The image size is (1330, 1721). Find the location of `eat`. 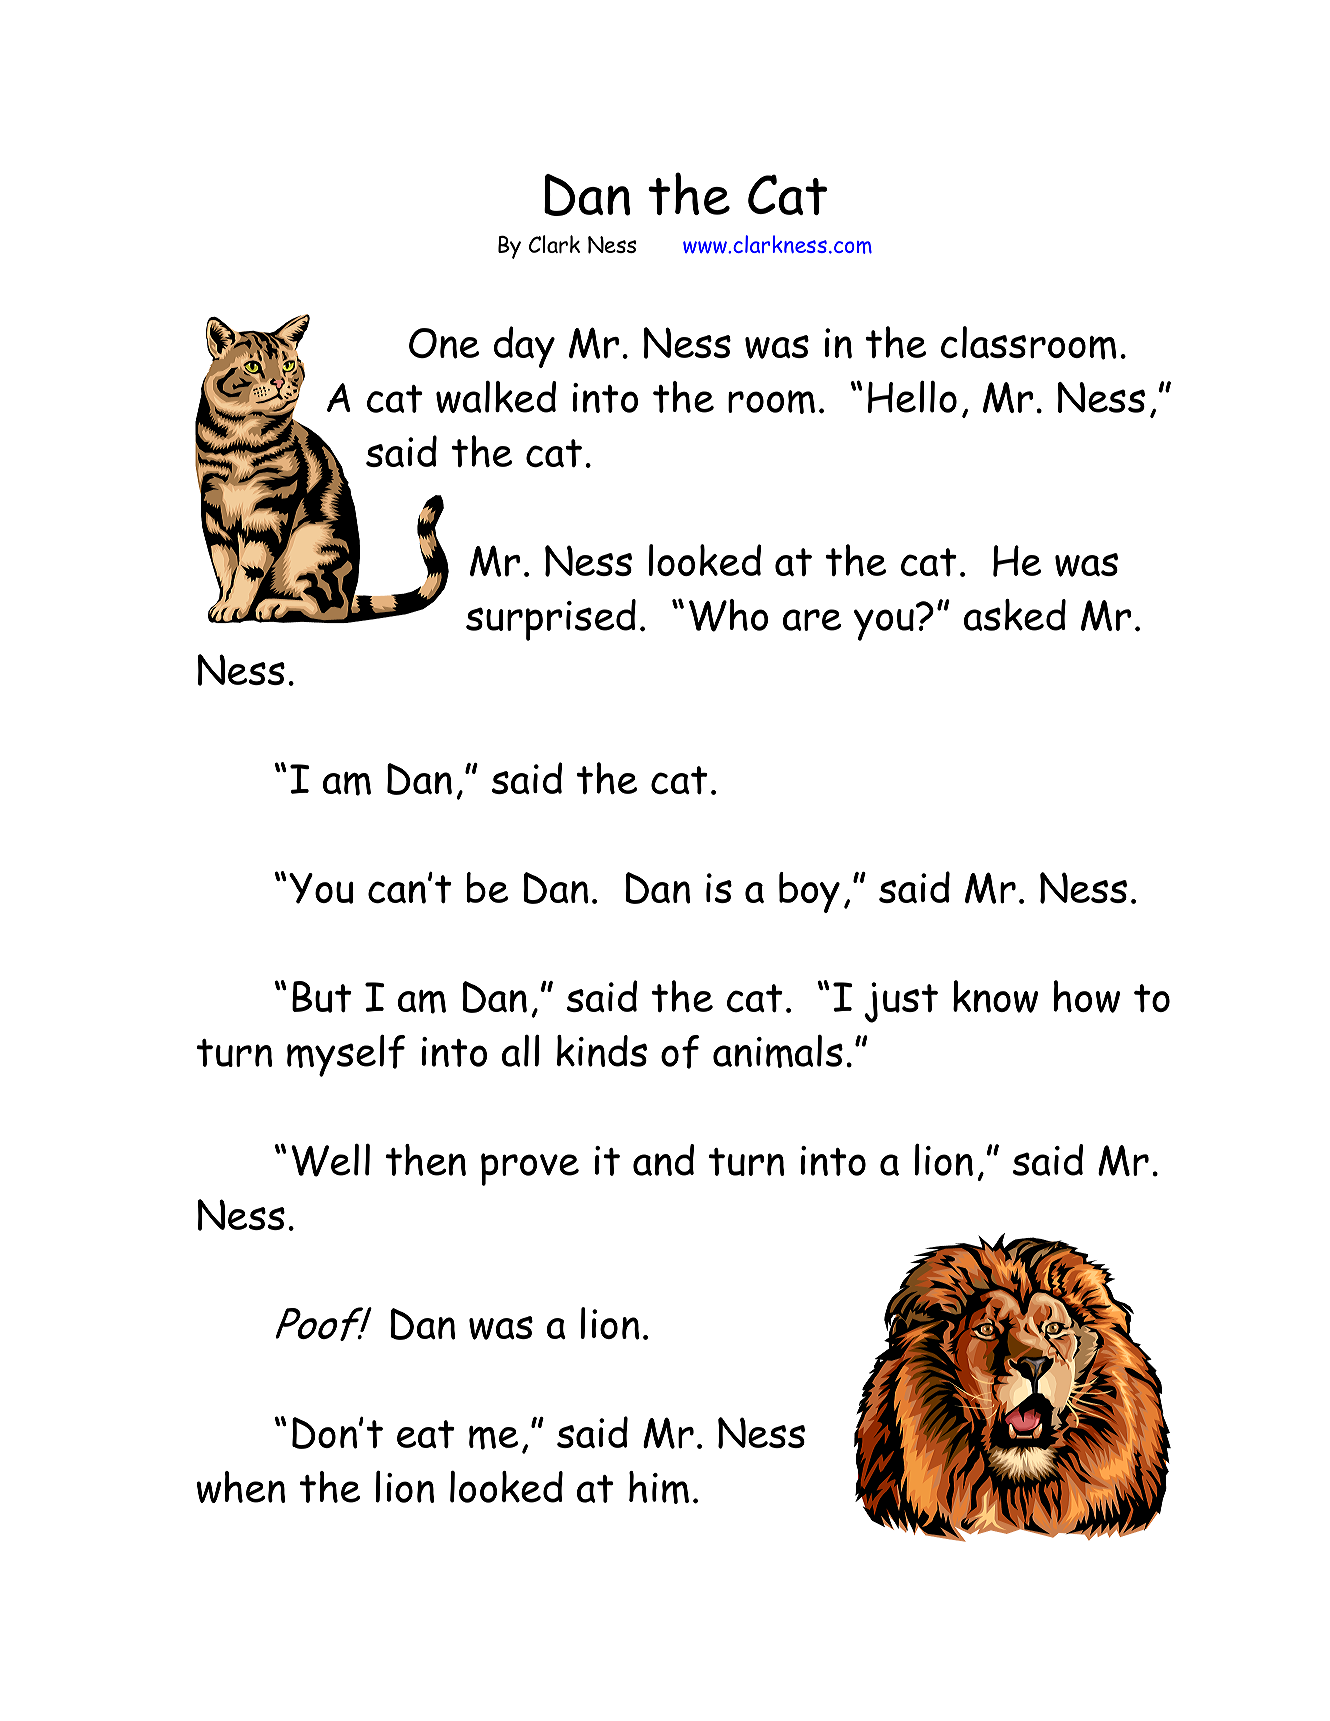

eat is located at coordinates (426, 1434).
